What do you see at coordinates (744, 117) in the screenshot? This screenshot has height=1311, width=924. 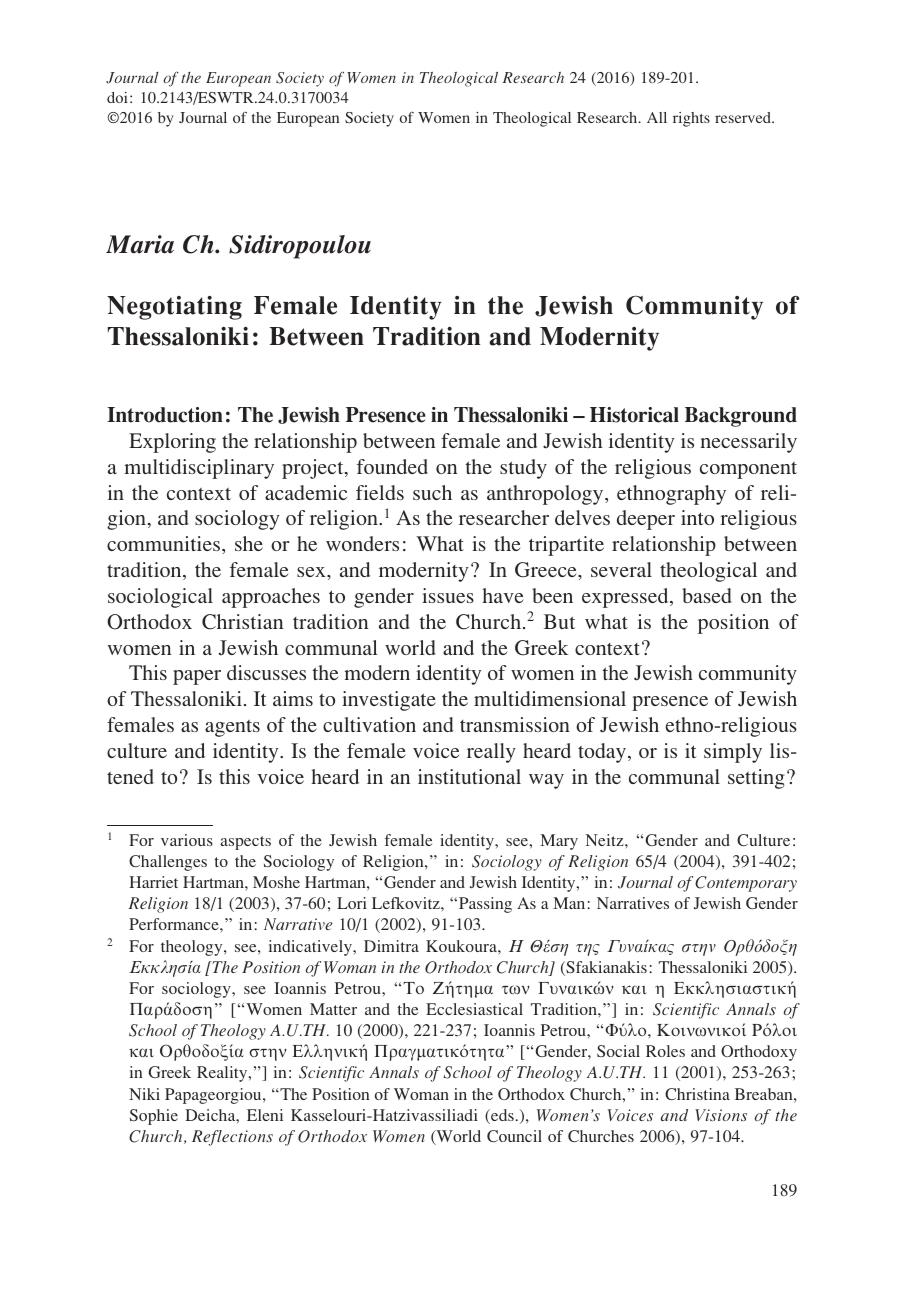 I see `reserved` at bounding box center [744, 117].
